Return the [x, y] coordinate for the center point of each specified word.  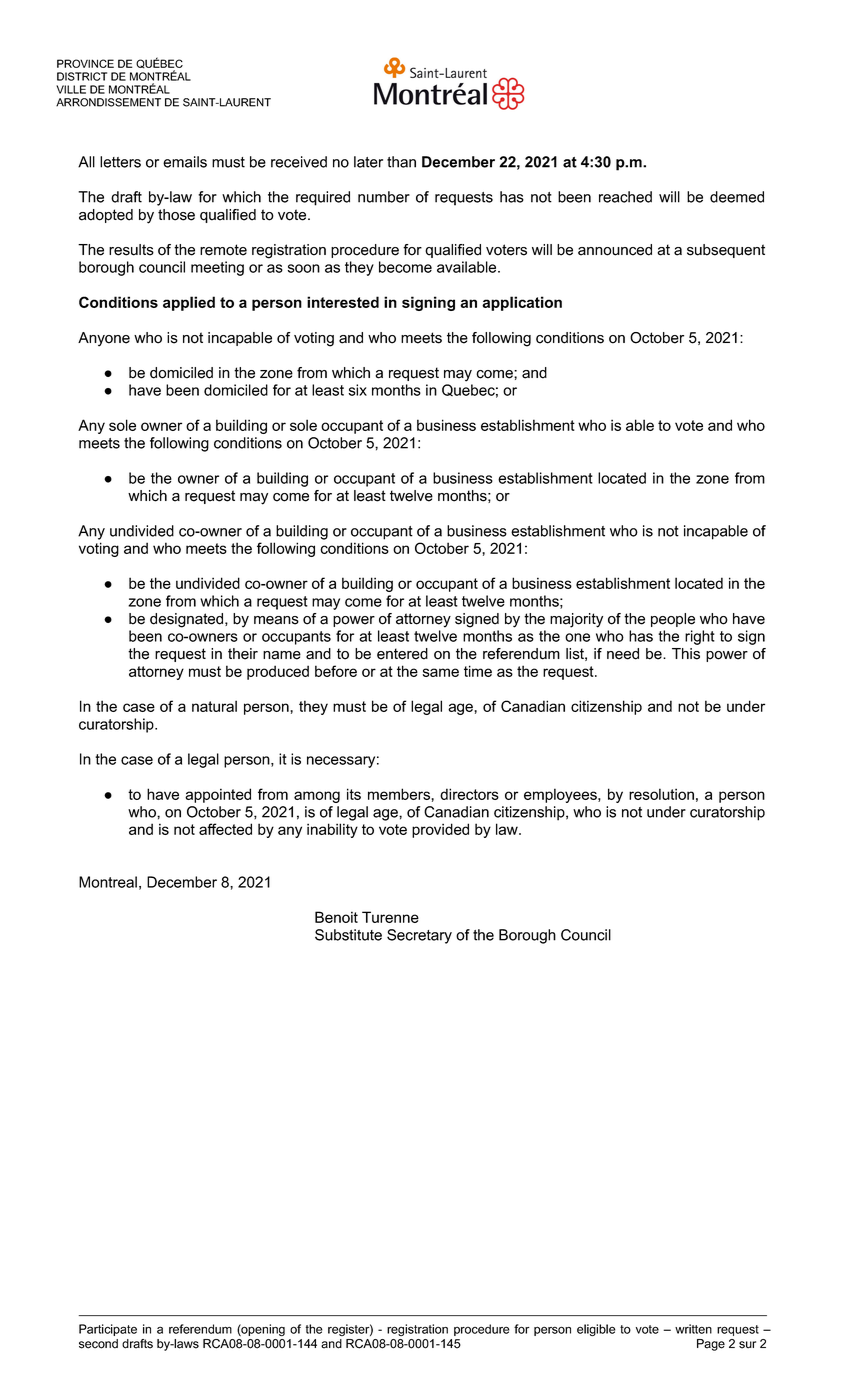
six [358, 390]
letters [120, 162]
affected [225, 829]
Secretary [419, 936]
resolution [661, 794]
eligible [596, 1330]
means [276, 620]
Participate [108, 1330]
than [401, 162]
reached [625, 197]
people [673, 620]
